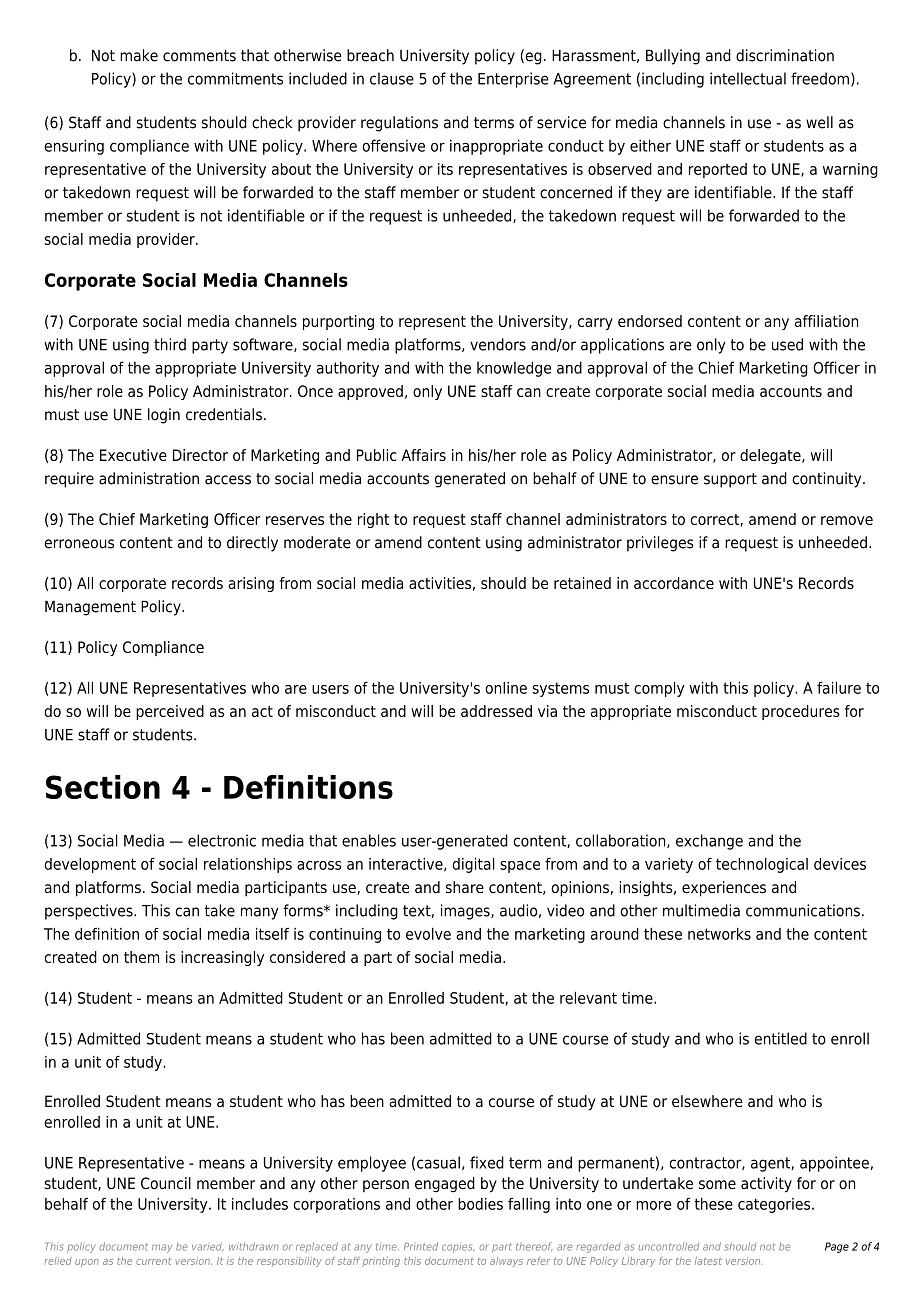 Image resolution: width=924 pixels, height=1308 pixels. Describe the element at coordinates (801, 712) in the image. I see `procedures` at that location.
